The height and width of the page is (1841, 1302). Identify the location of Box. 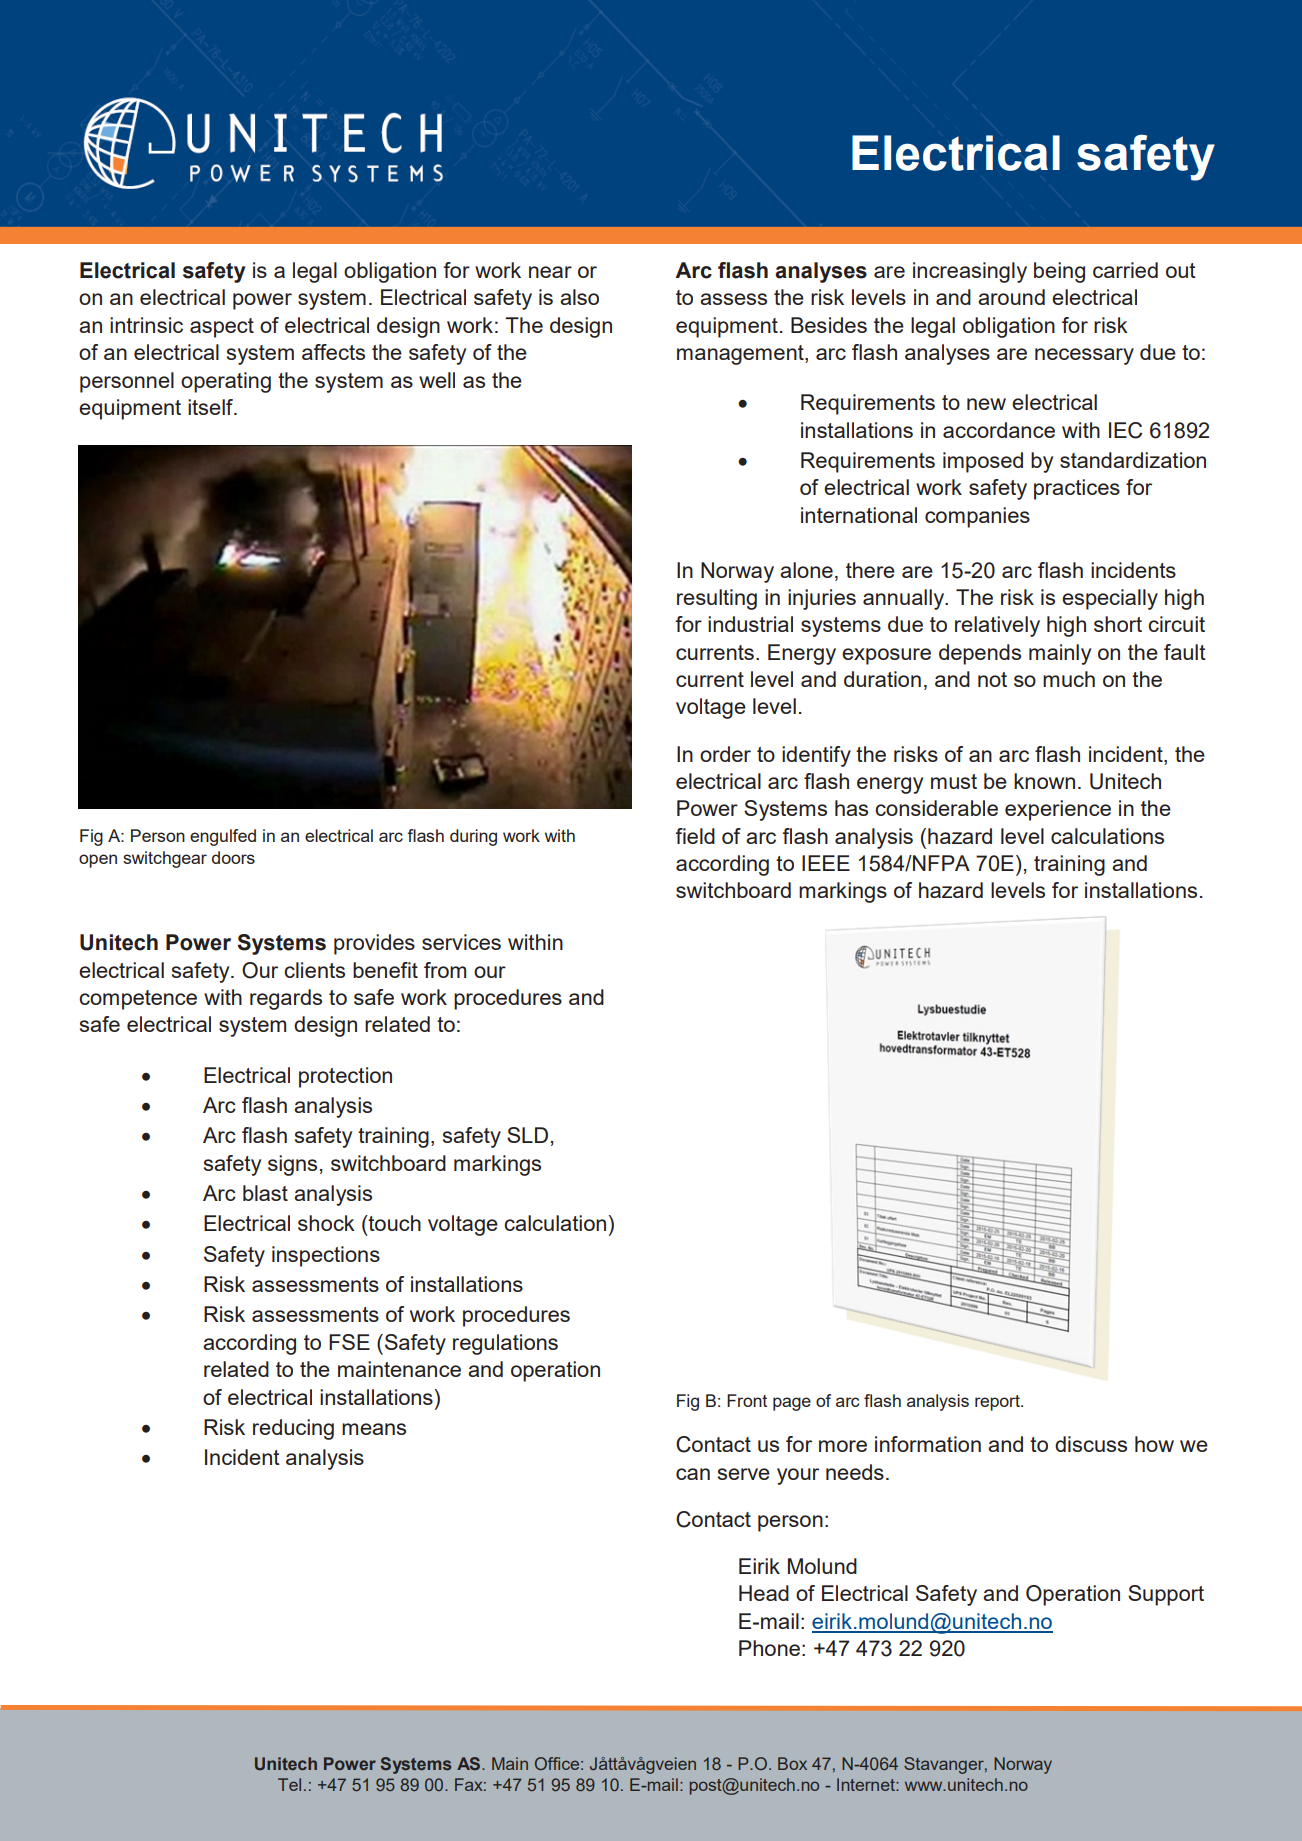
(792, 1763).
